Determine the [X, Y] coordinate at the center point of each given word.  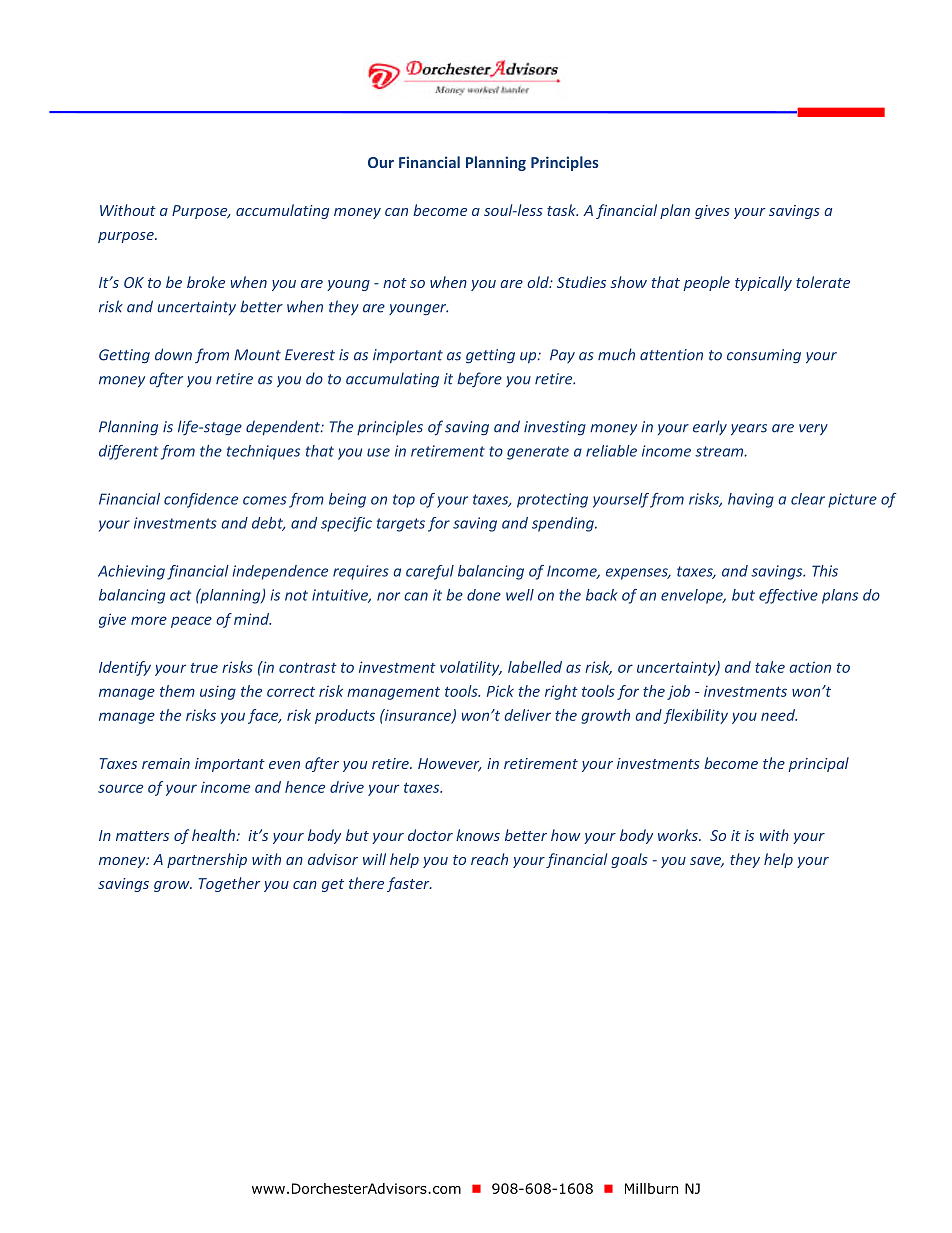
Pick [500, 691]
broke [206, 282]
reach [489, 859]
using [218, 693]
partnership [207, 860]
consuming [764, 356]
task [562, 210]
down [173, 354]
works [679, 835]
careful [430, 572]
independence [280, 572]
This [825, 571]
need [779, 715]
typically [763, 283]
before [479, 379]
